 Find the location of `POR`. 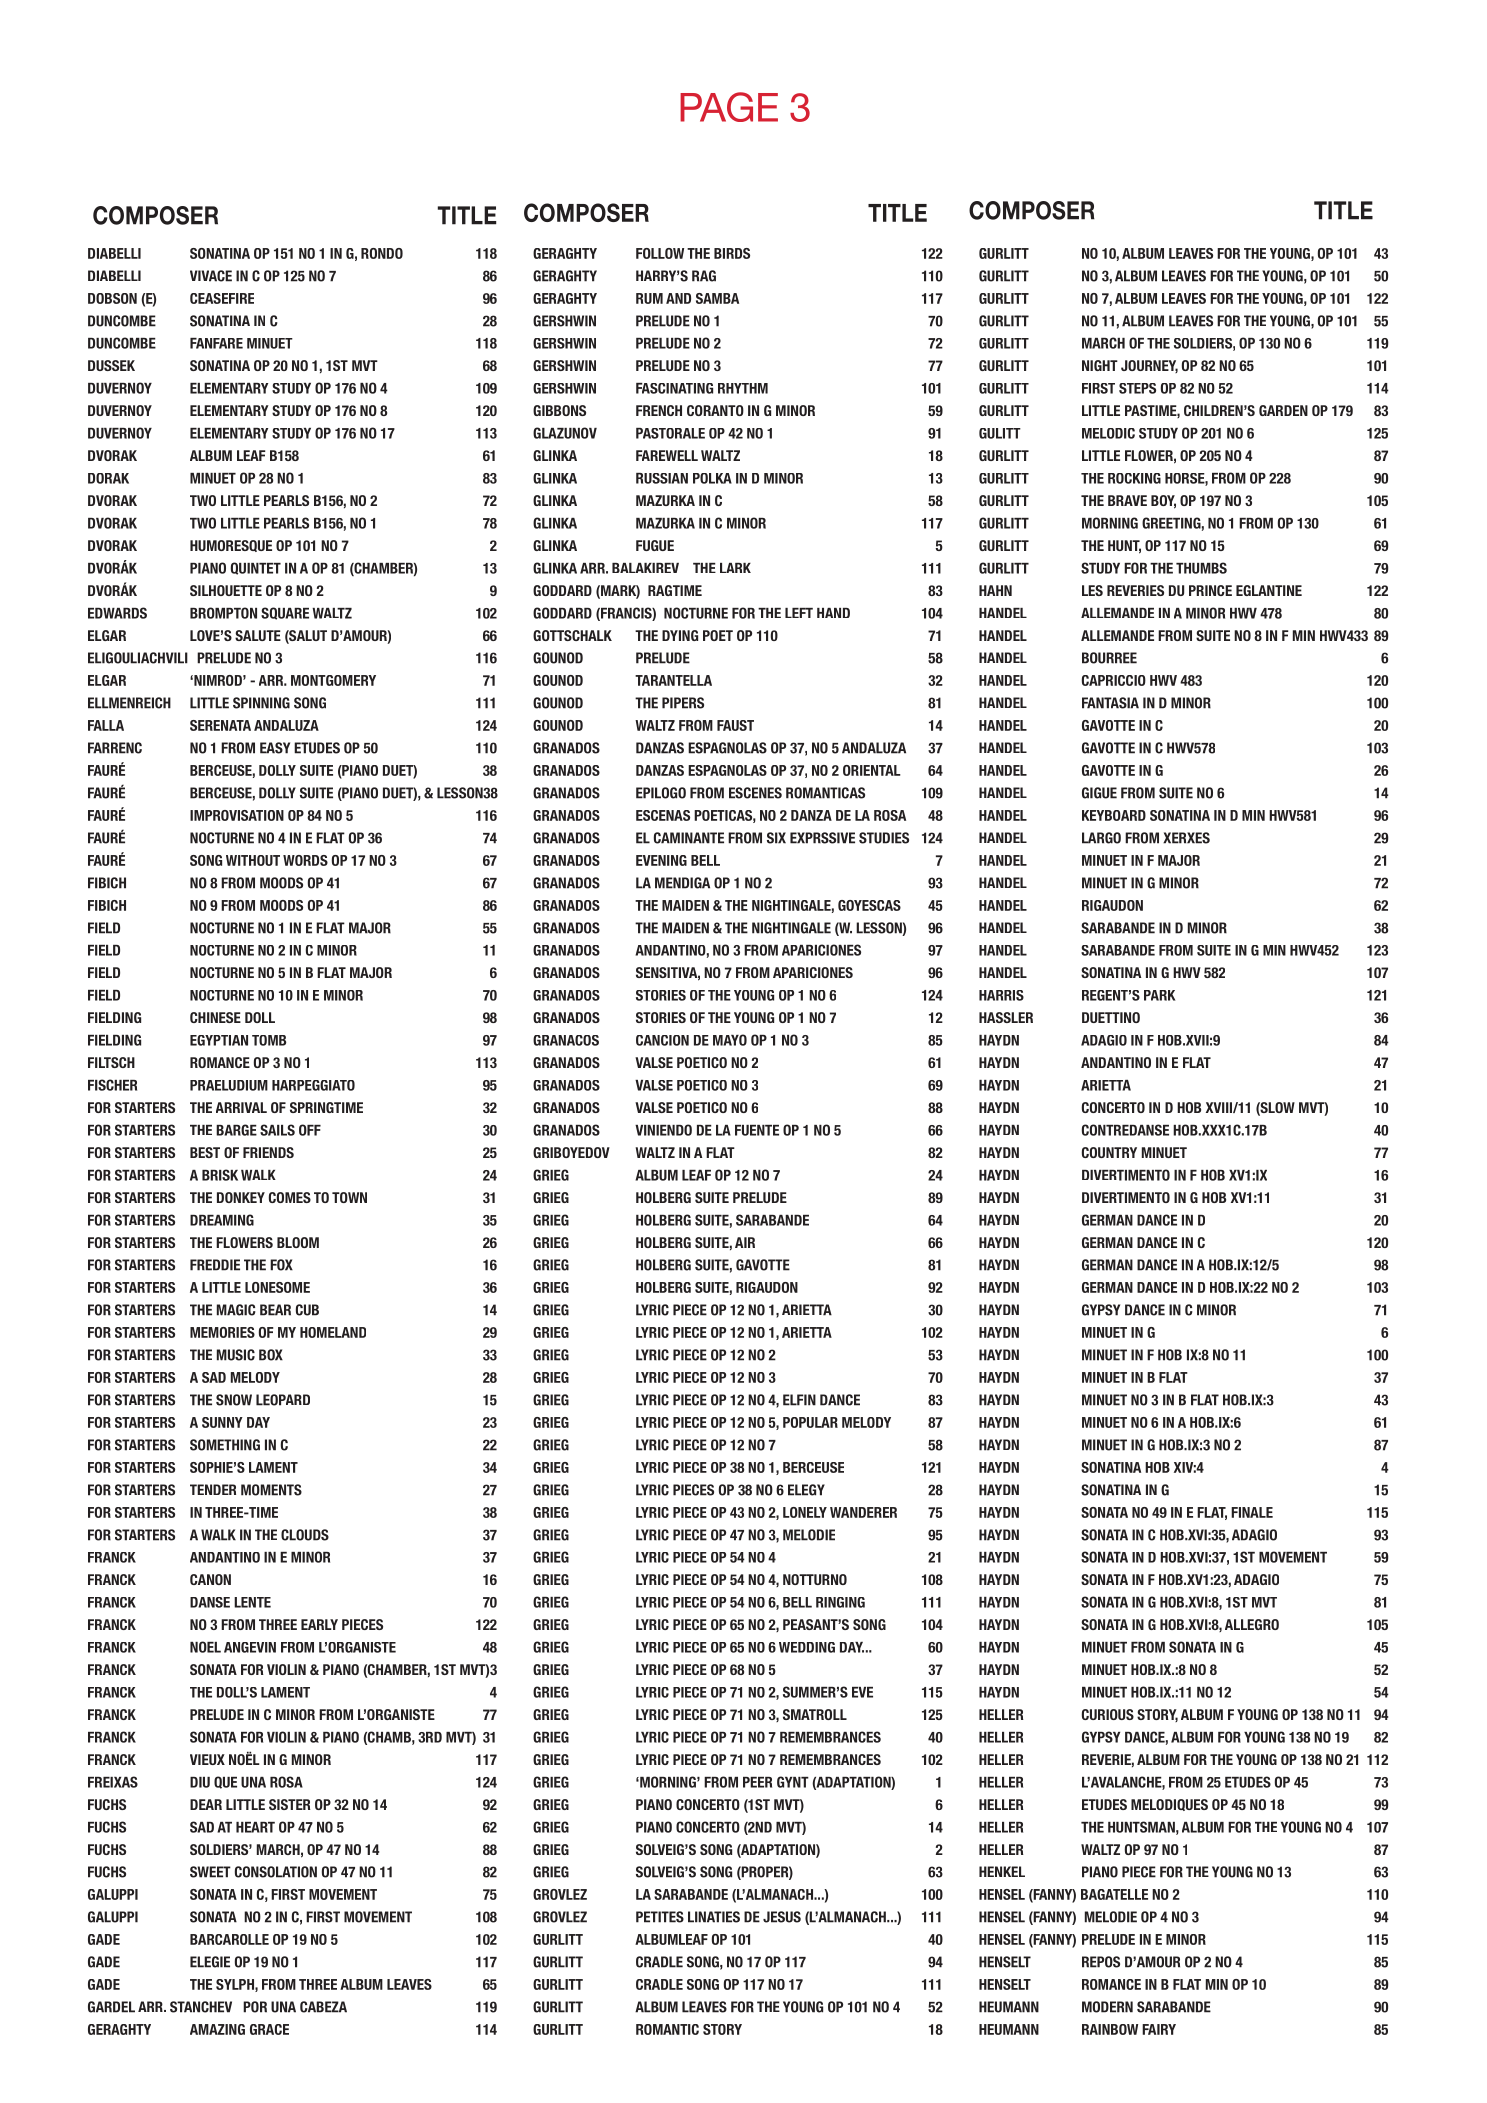

POR is located at coordinates (255, 2007).
